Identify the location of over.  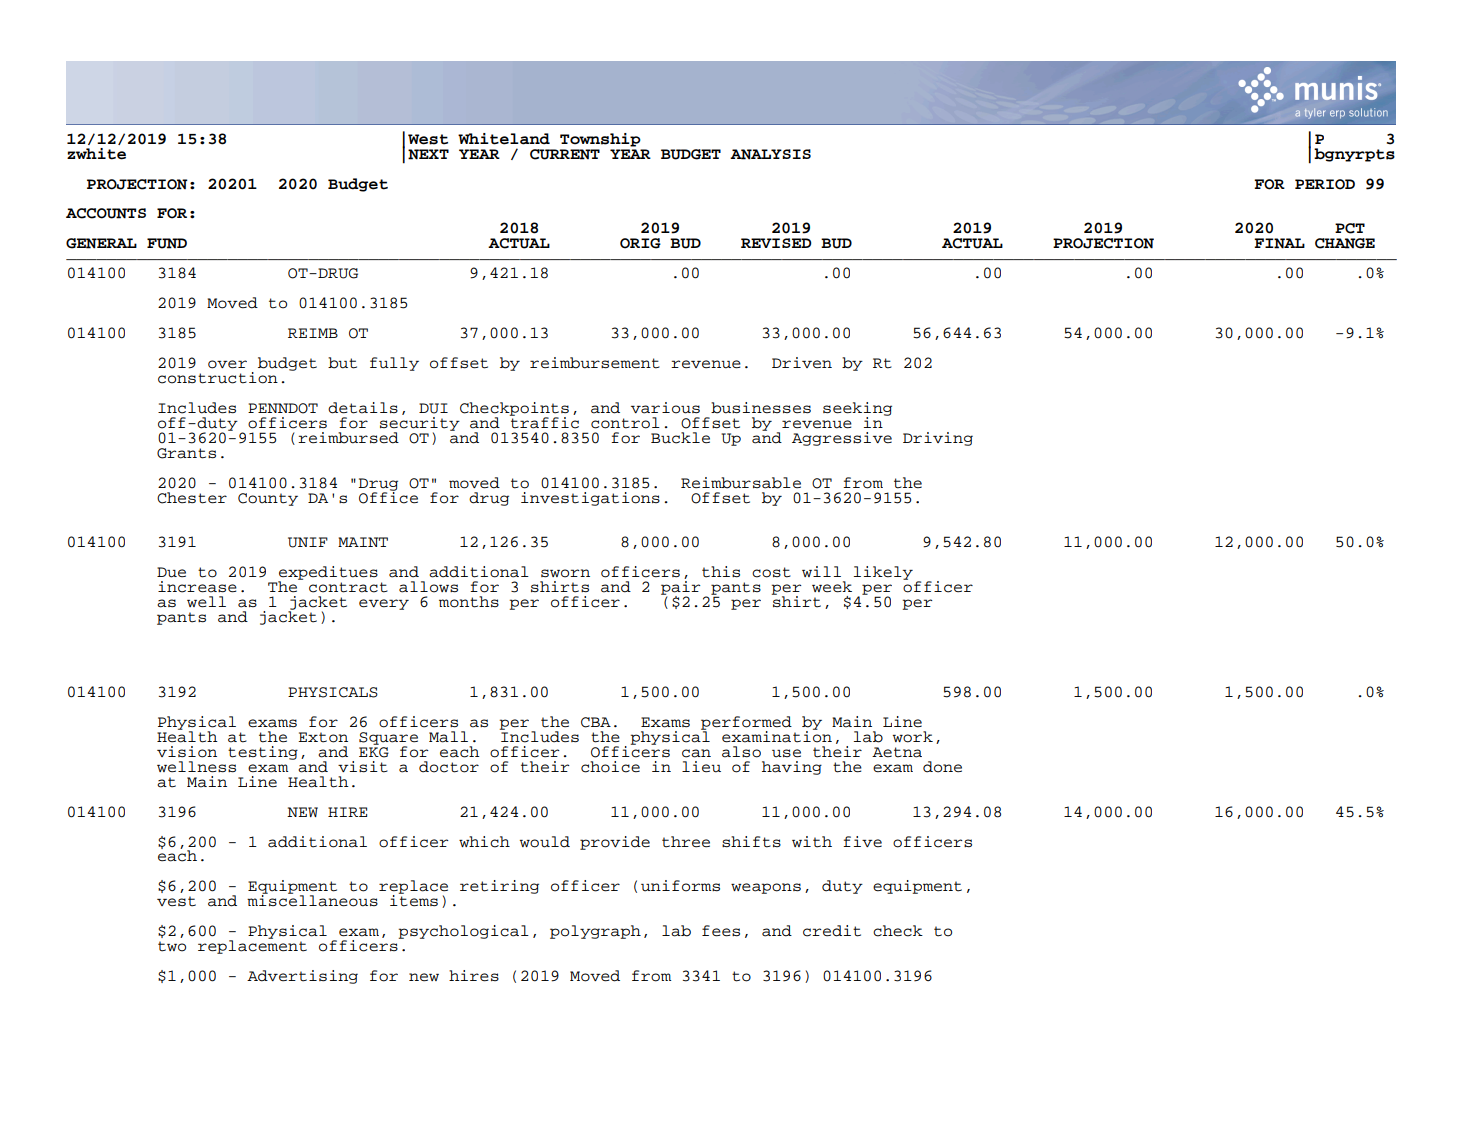
(227, 364).
